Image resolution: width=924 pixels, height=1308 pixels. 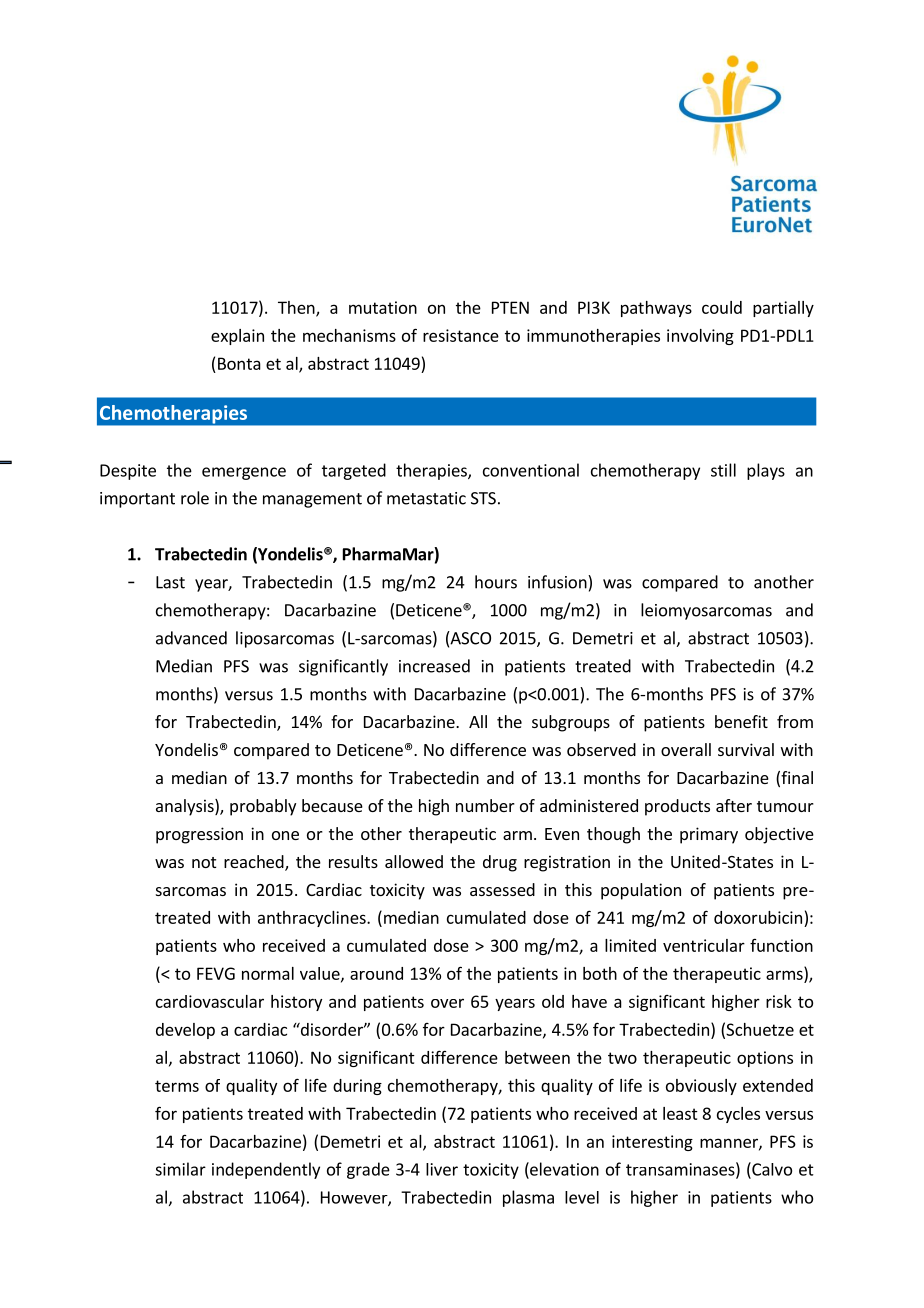 I want to click on similar, so click(x=180, y=1169).
